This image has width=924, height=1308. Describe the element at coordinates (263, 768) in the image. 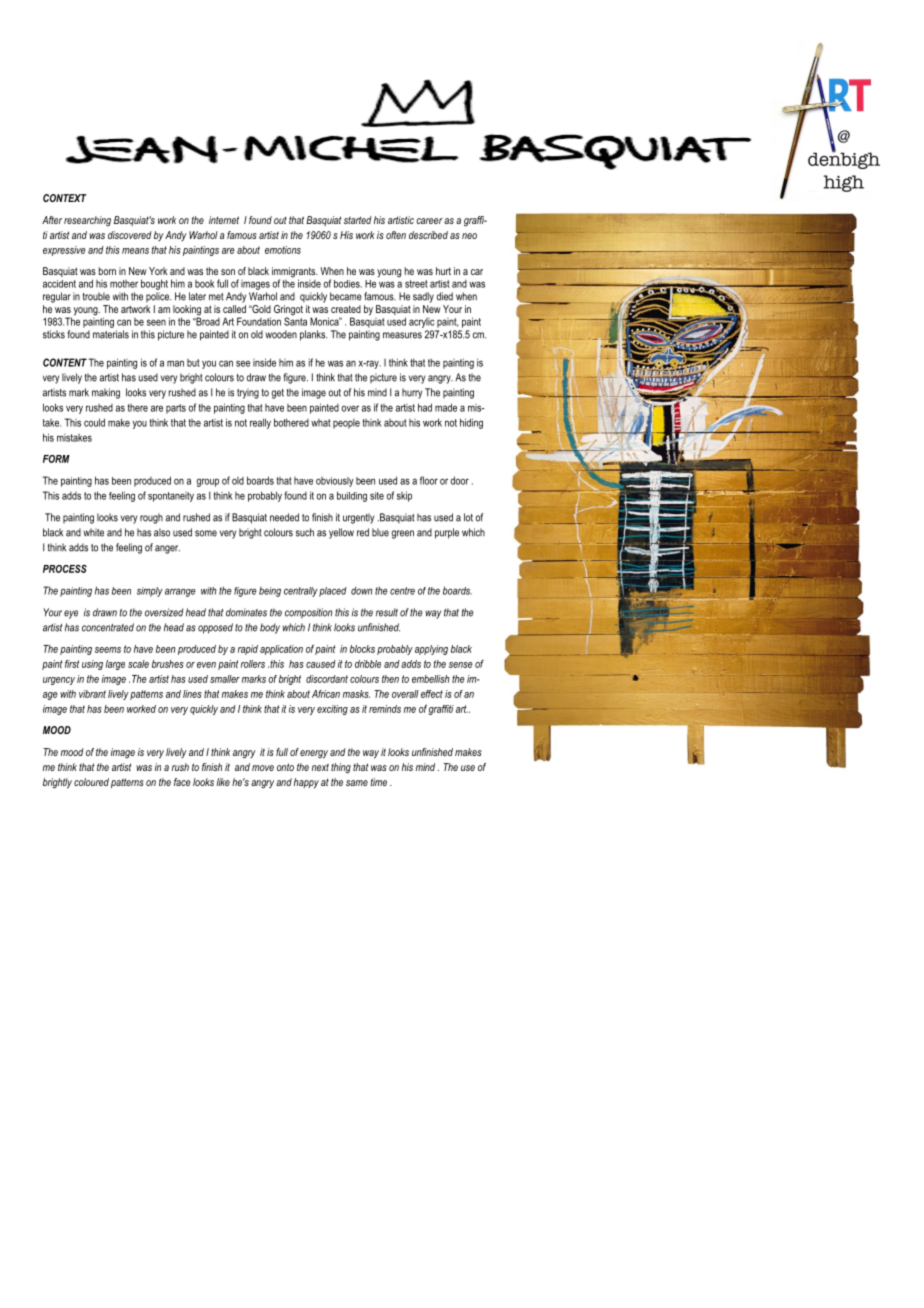

I see `move` at that location.
